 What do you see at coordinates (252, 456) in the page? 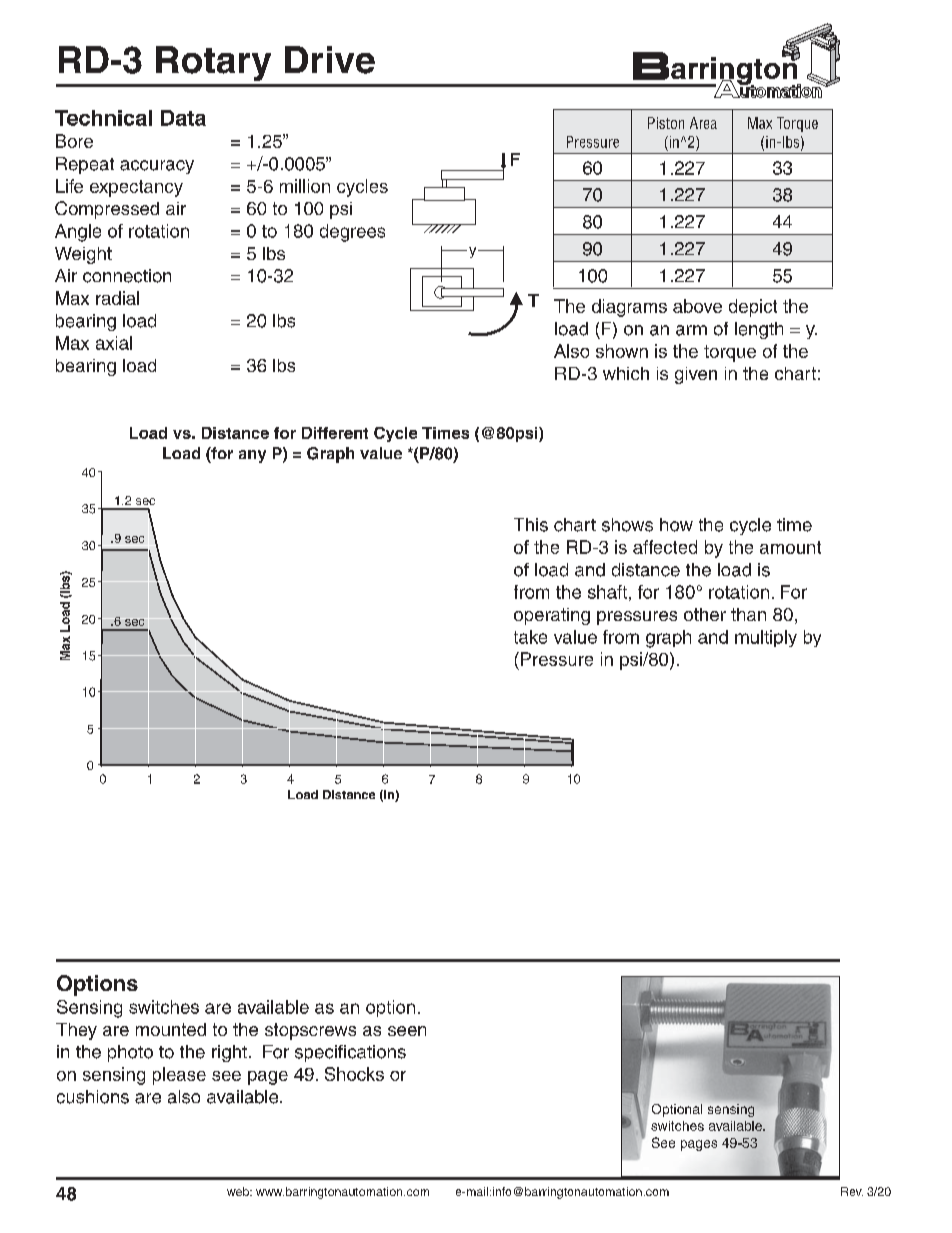
I see `any` at bounding box center [252, 456].
